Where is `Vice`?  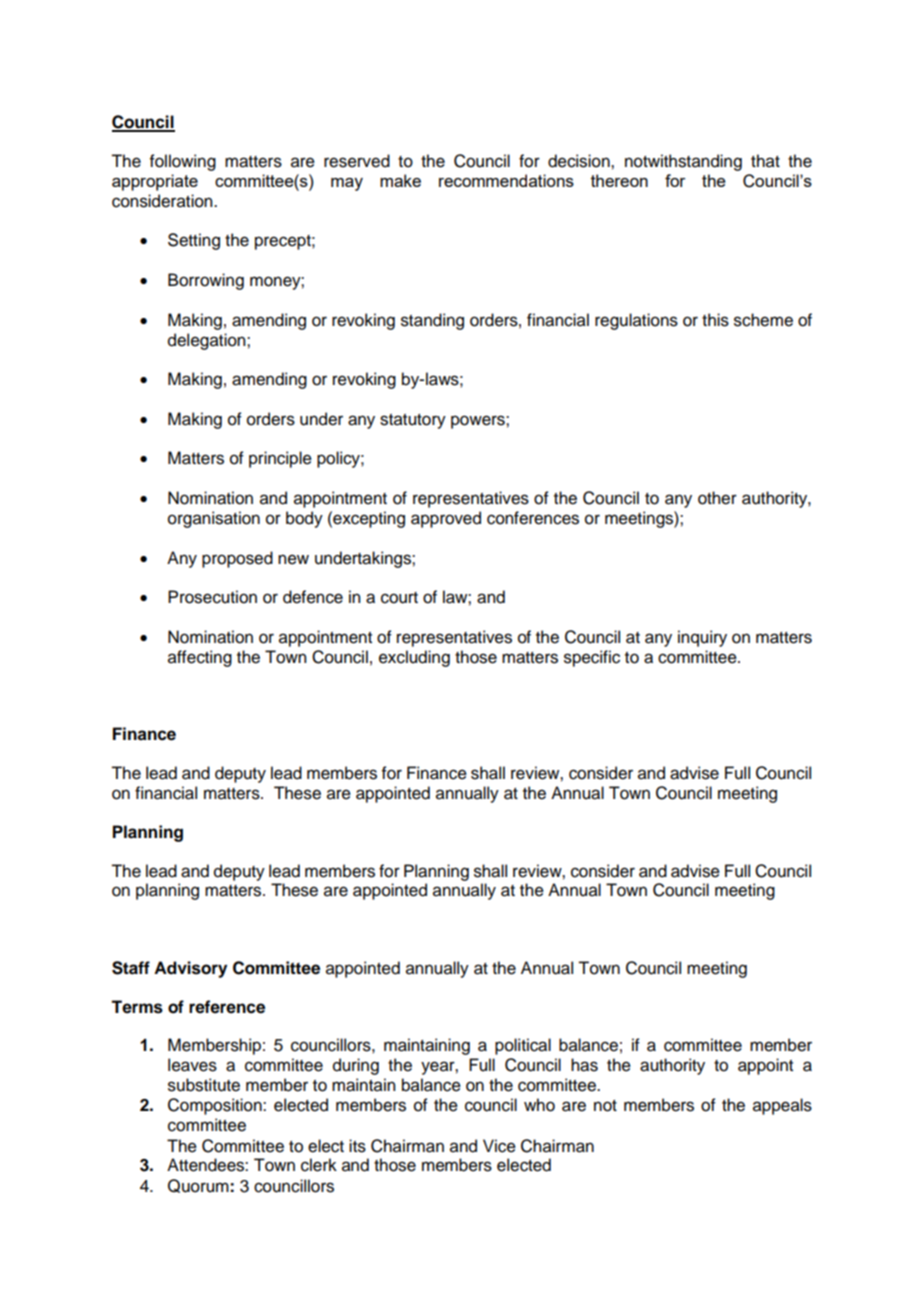 Vice is located at coordinates (499, 1146).
